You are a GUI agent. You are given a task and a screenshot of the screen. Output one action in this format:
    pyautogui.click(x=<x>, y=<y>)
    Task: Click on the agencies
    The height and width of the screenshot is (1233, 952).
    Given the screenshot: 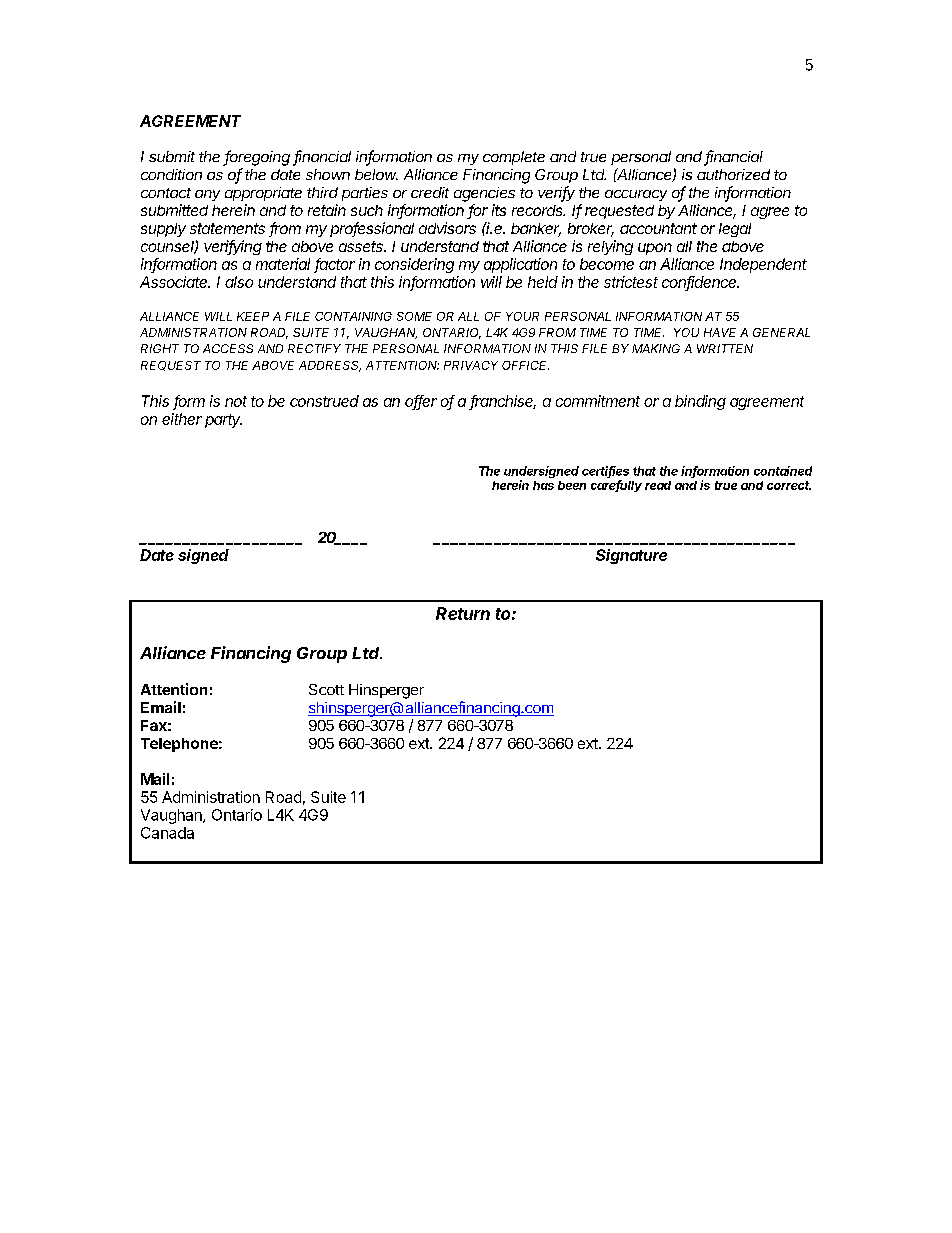 What is the action you would take?
    pyautogui.click(x=484, y=194)
